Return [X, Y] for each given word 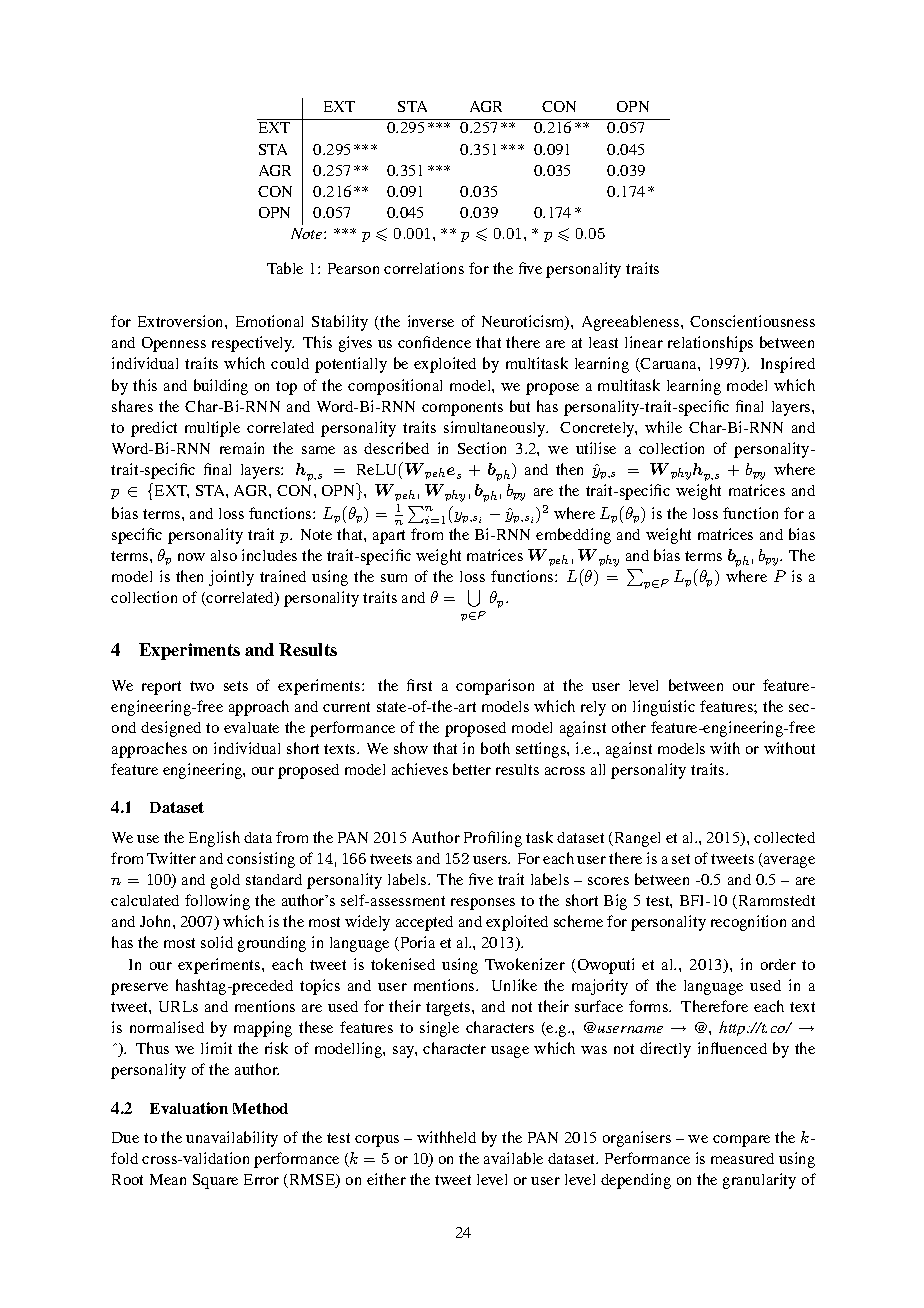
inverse [431, 321]
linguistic [664, 708]
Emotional [269, 321]
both [495, 748]
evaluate [251, 727]
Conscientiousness [752, 321]
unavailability [232, 1139]
